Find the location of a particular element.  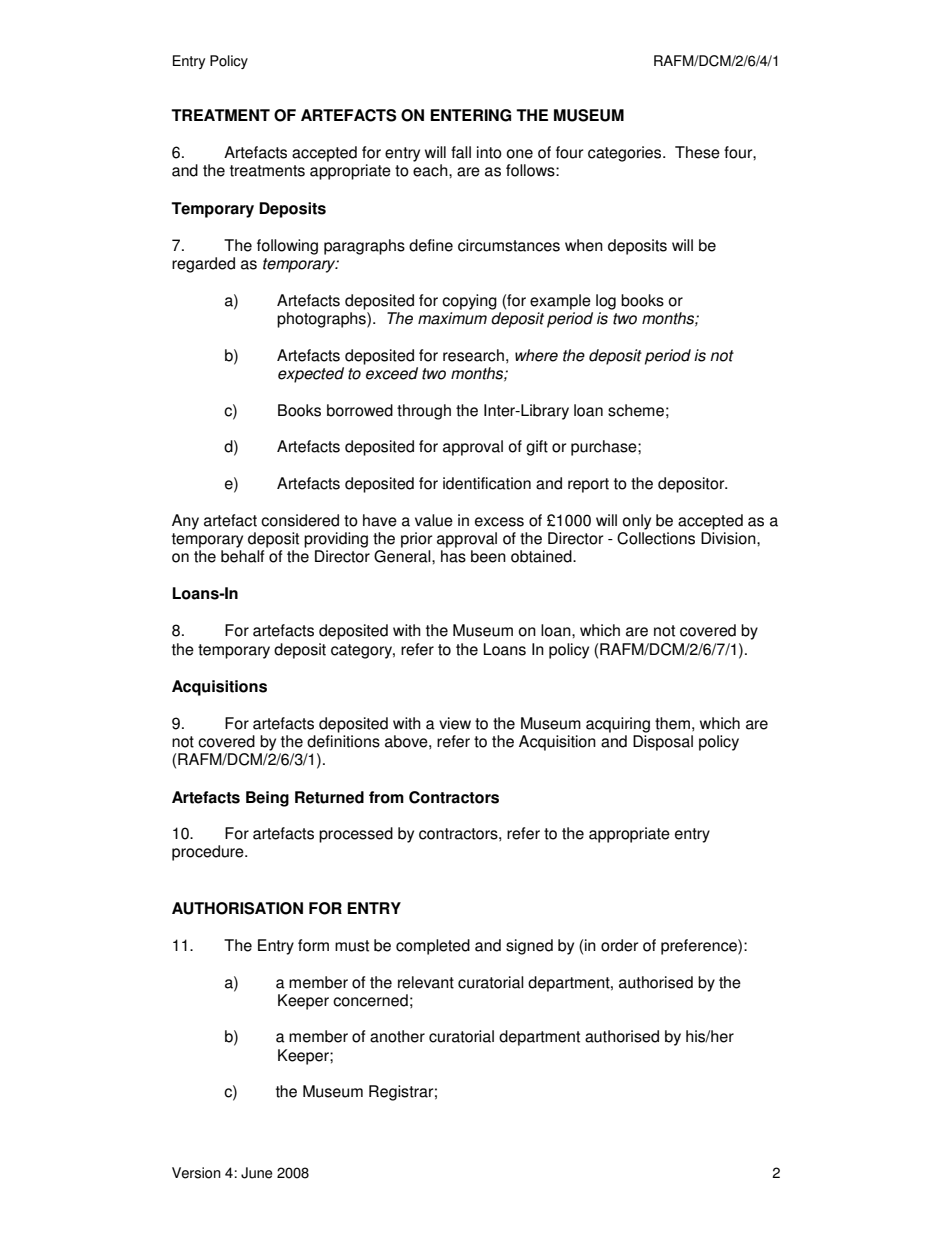

them is located at coordinates (672, 723).
